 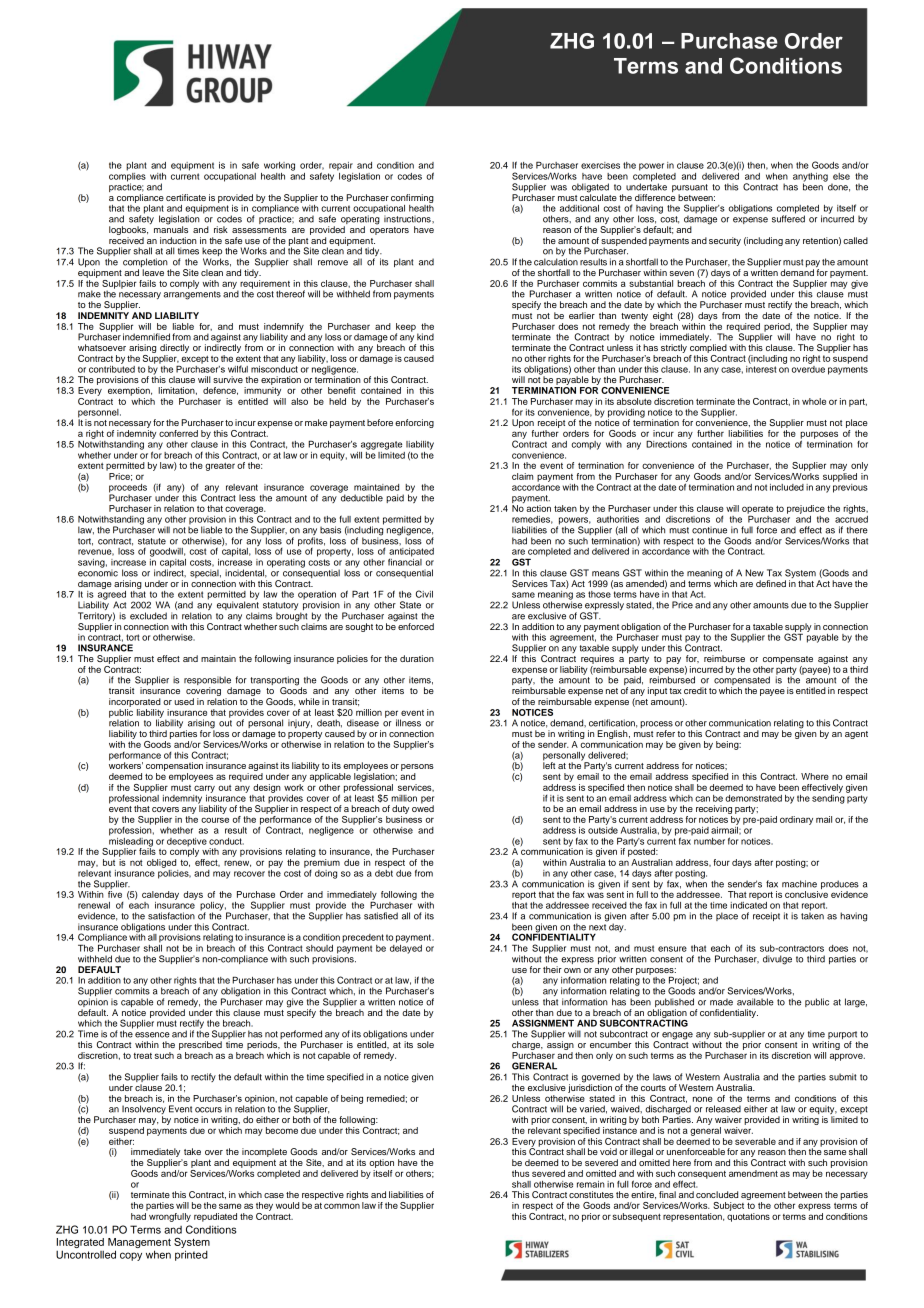 I want to click on instructions, so click(x=408, y=219).
